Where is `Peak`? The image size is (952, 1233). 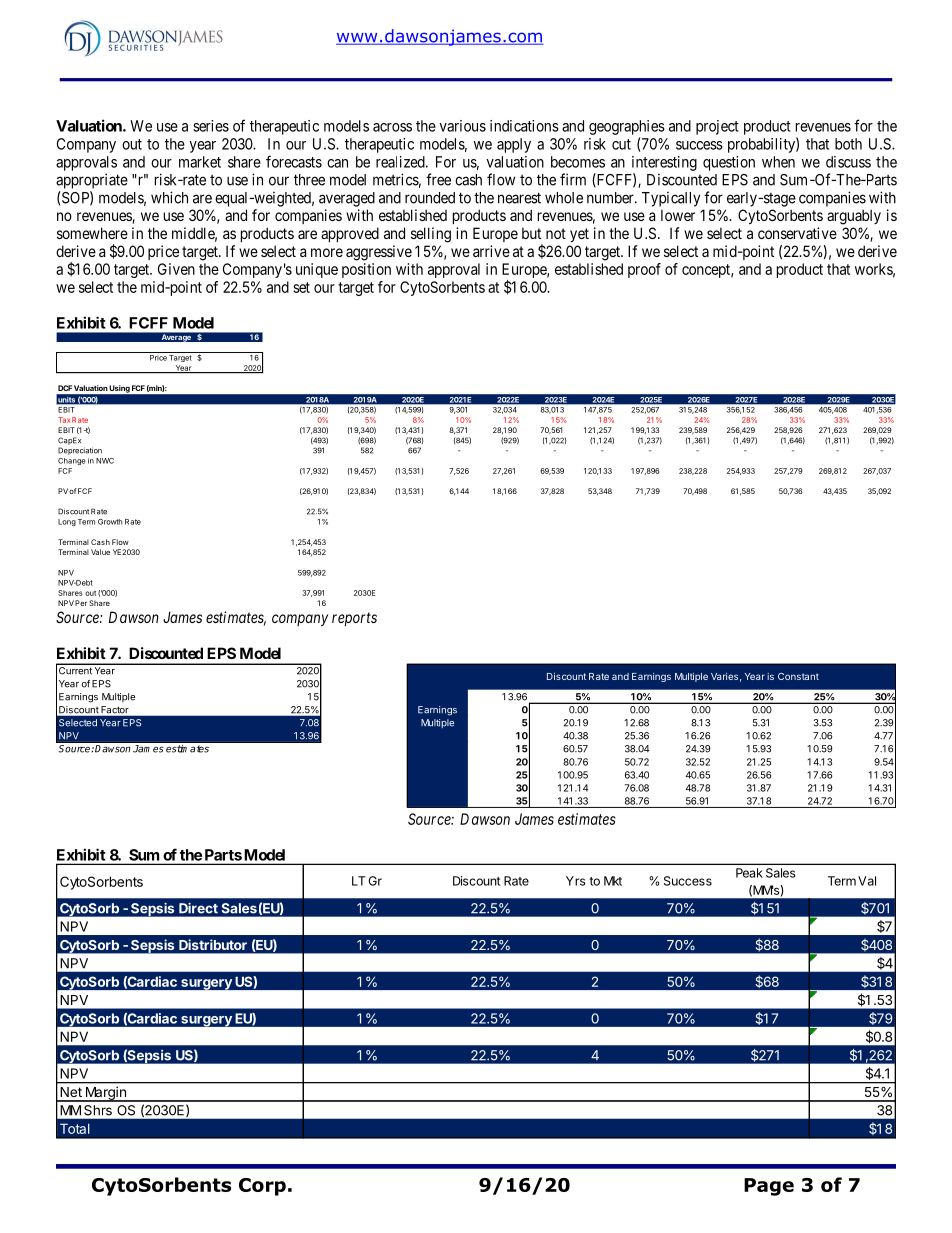
Peak is located at coordinates (749, 873).
